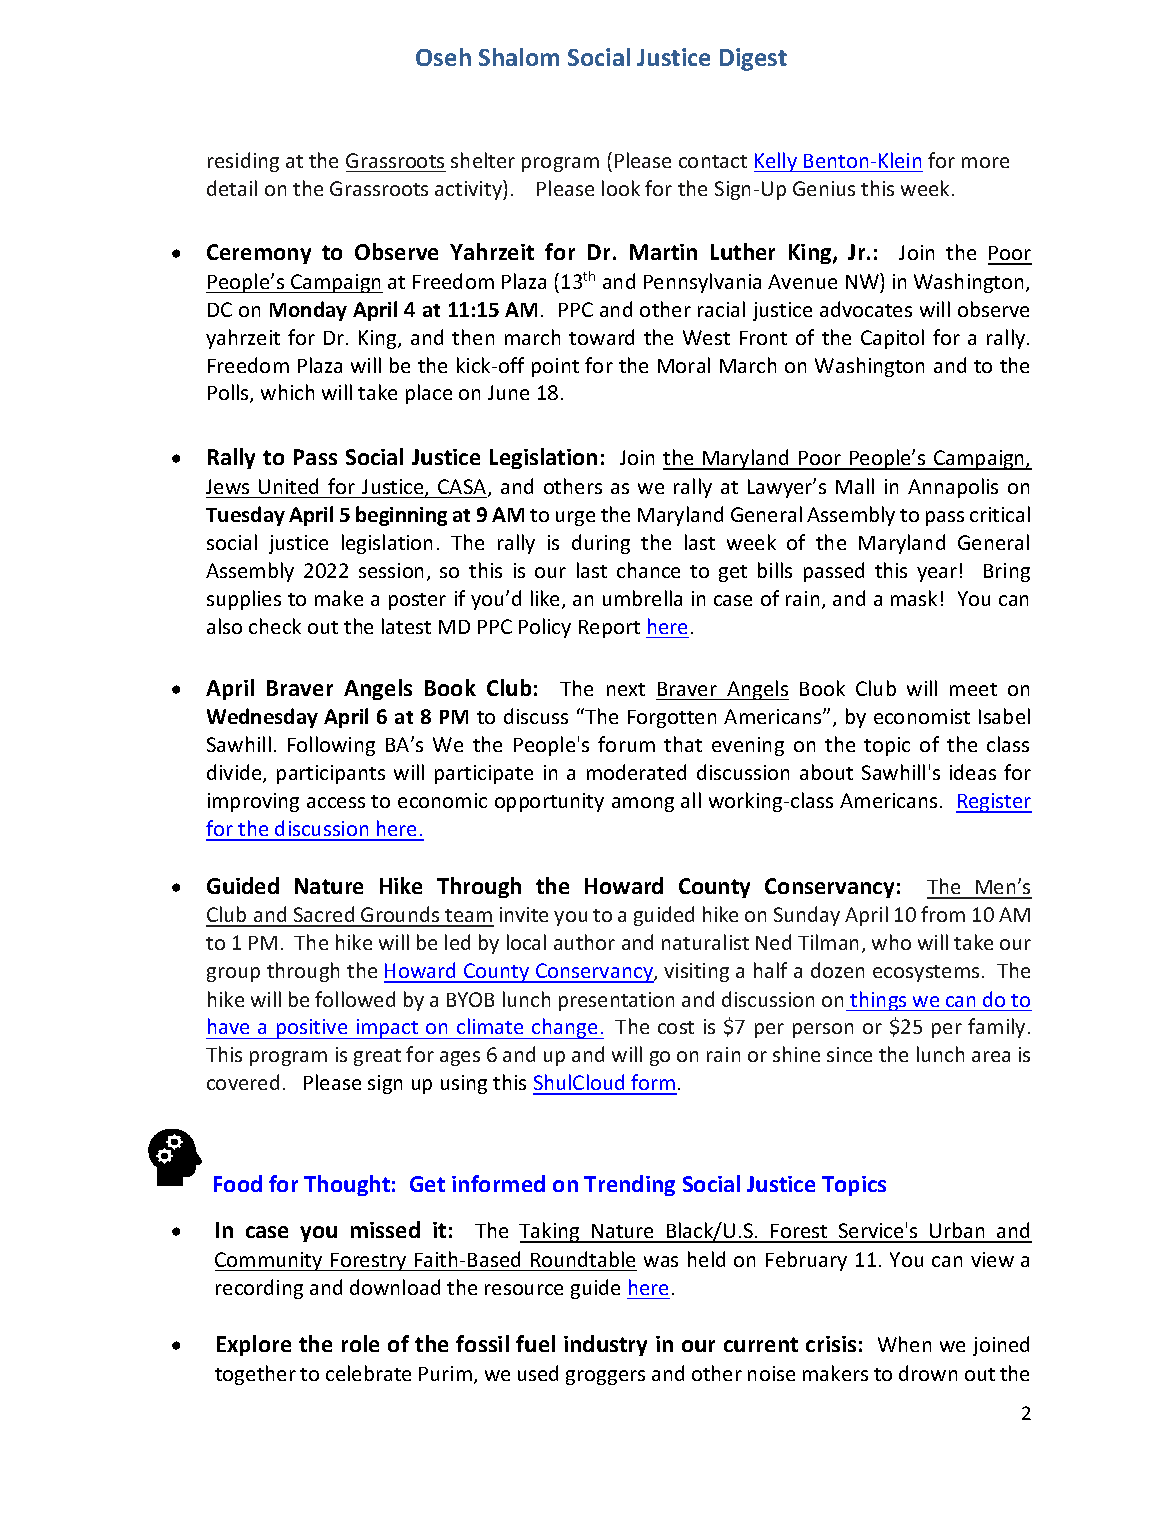  What do you see at coordinates (985, 162) in the screenshot?
I see `more` at bounding box center [985, 162].
